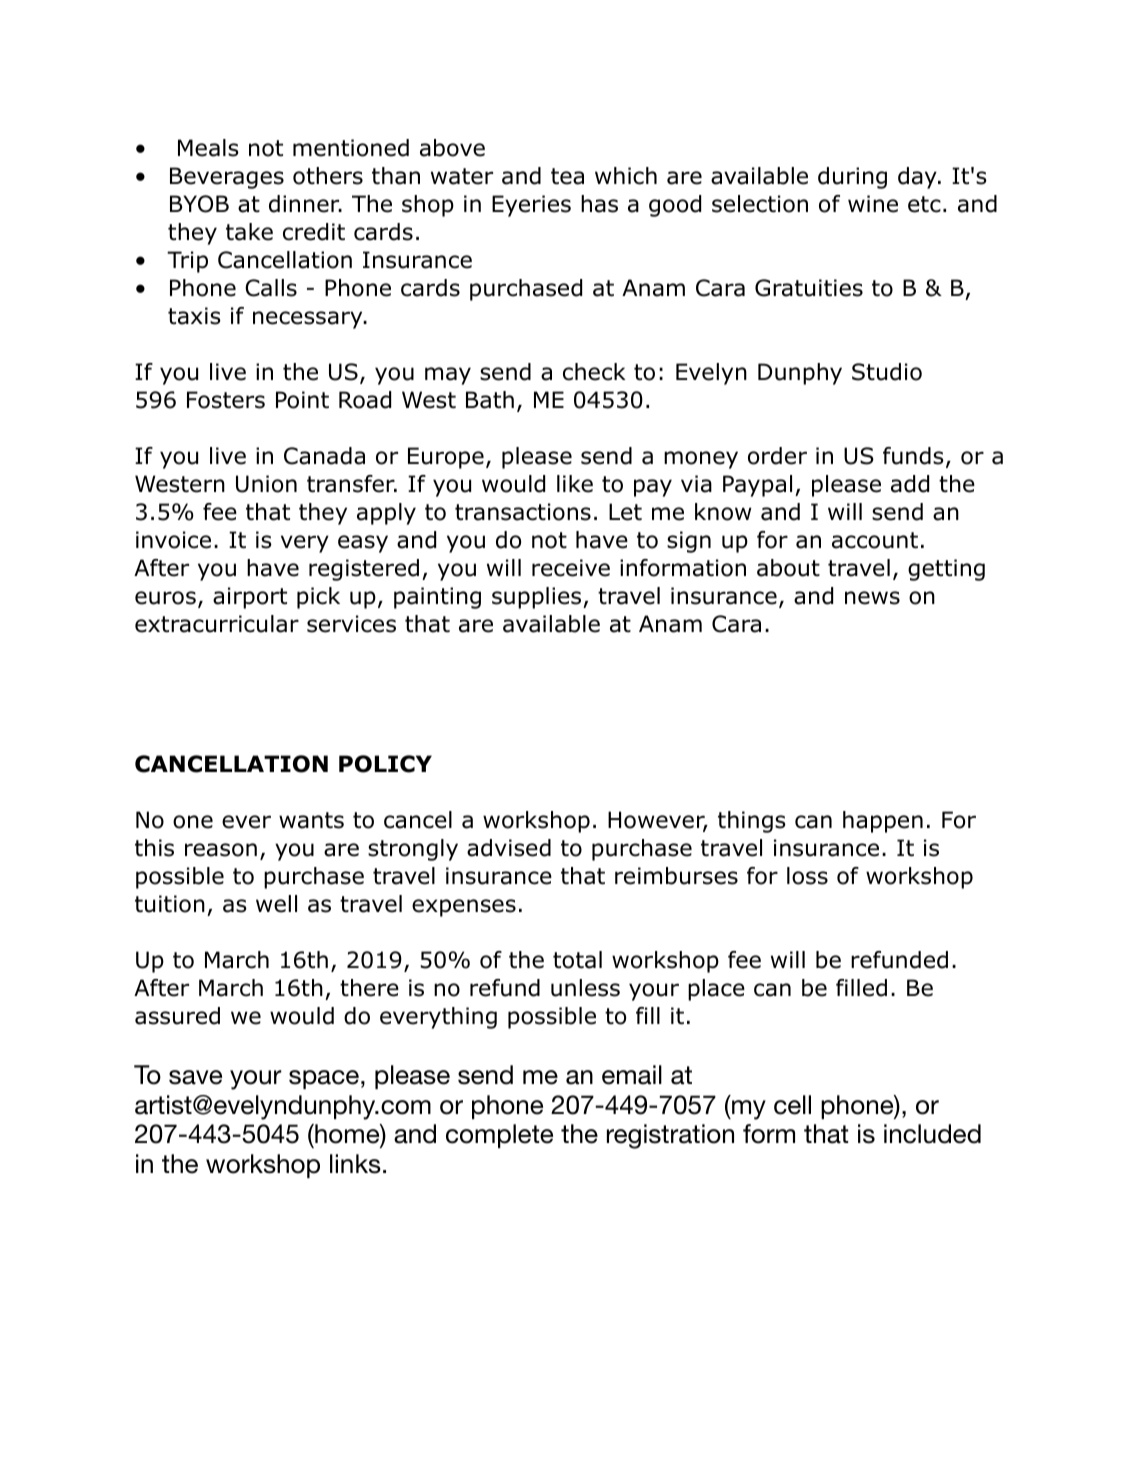 This document has width=1142, height=1478. Describe the element at coordinates (266, 484) in the document. I see `Union` at that location.
